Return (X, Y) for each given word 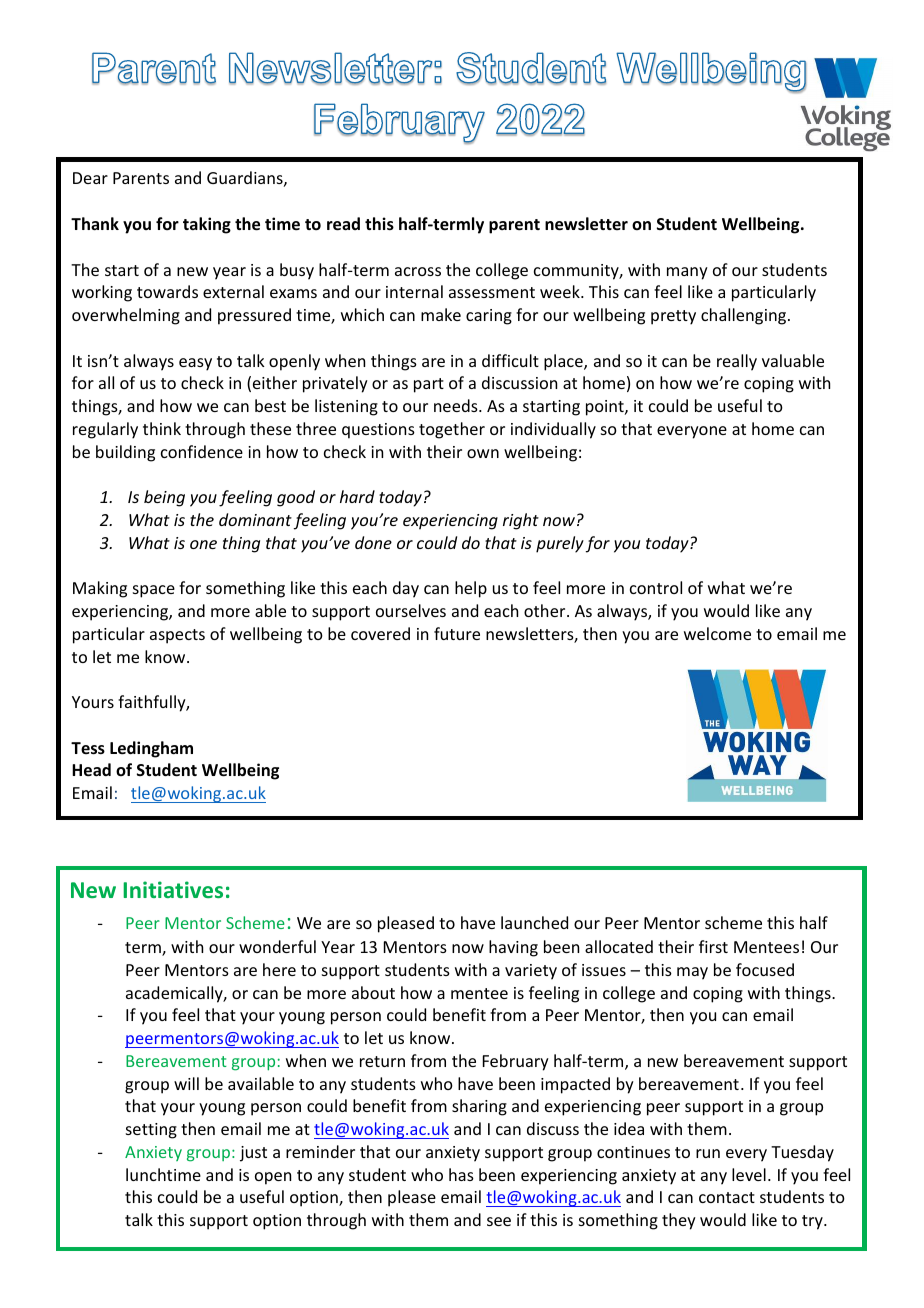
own (483, 453)
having (513, 948)
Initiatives (173, 889)
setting (151, 1131)
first (713, 946)
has (461, 1174)
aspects (177, 636)
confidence (202, 451)
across (418, 271)
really (737, 362)
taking (207, 225)
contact (727, 1197)
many (687, 273)
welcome (717, 633)
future (457, 633)
